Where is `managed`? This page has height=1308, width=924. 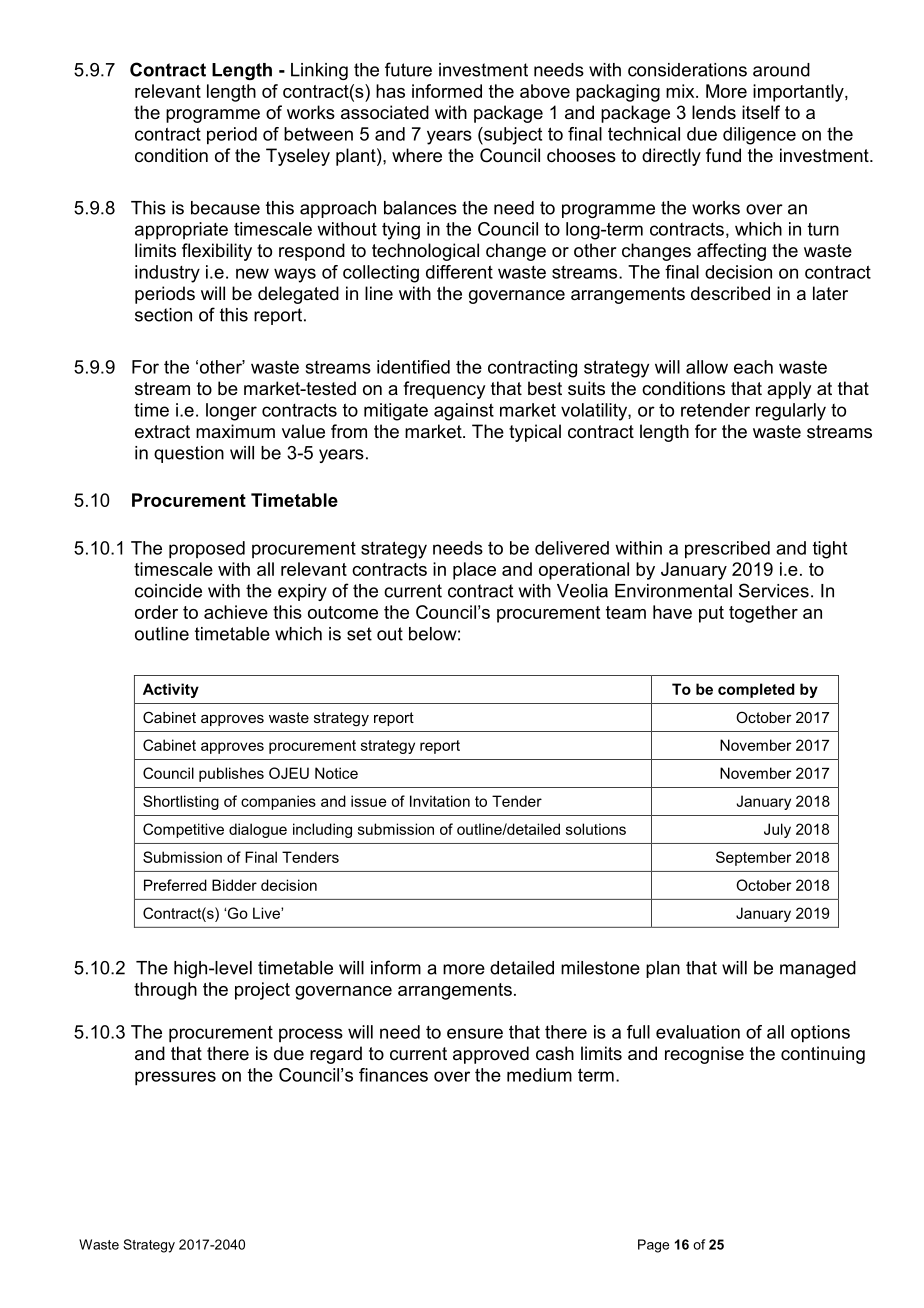 managed is located at coordinates (818, 969).
